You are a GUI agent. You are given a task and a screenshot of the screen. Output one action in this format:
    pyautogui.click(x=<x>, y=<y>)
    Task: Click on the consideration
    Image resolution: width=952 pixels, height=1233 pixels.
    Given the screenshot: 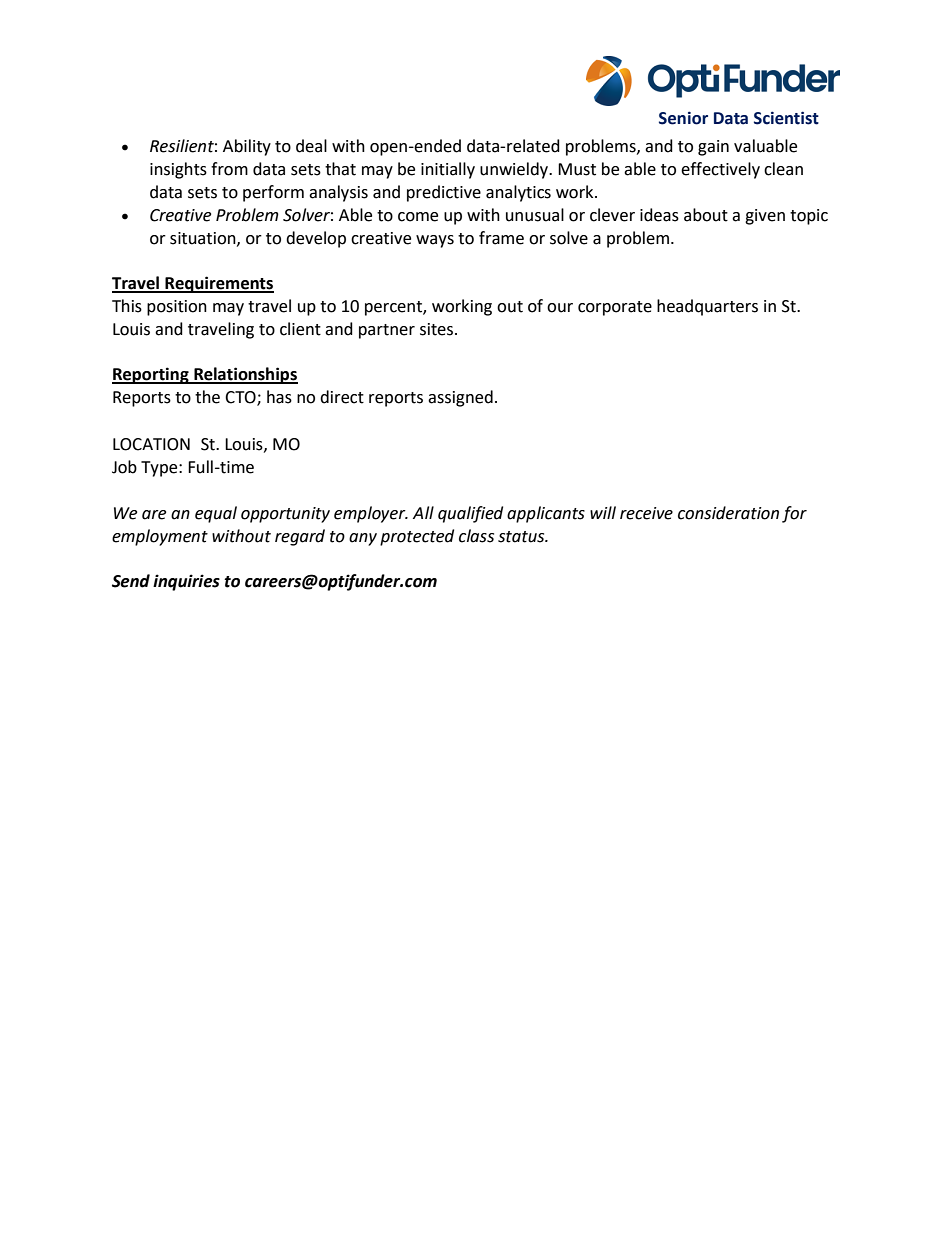 What is the action you would take?
    pyautogui.click(x=728, y=513)
